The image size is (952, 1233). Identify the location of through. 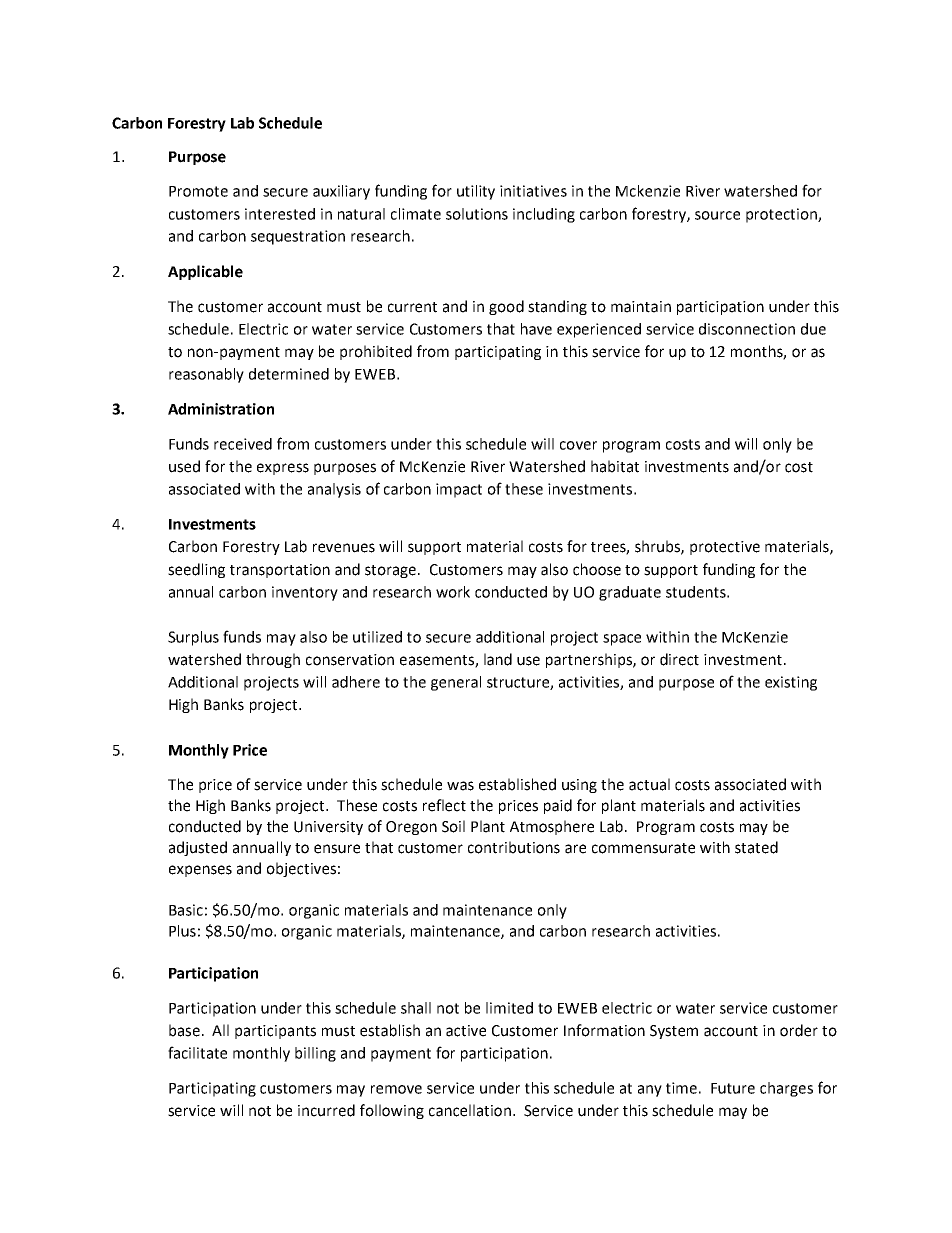
(273, 660).
